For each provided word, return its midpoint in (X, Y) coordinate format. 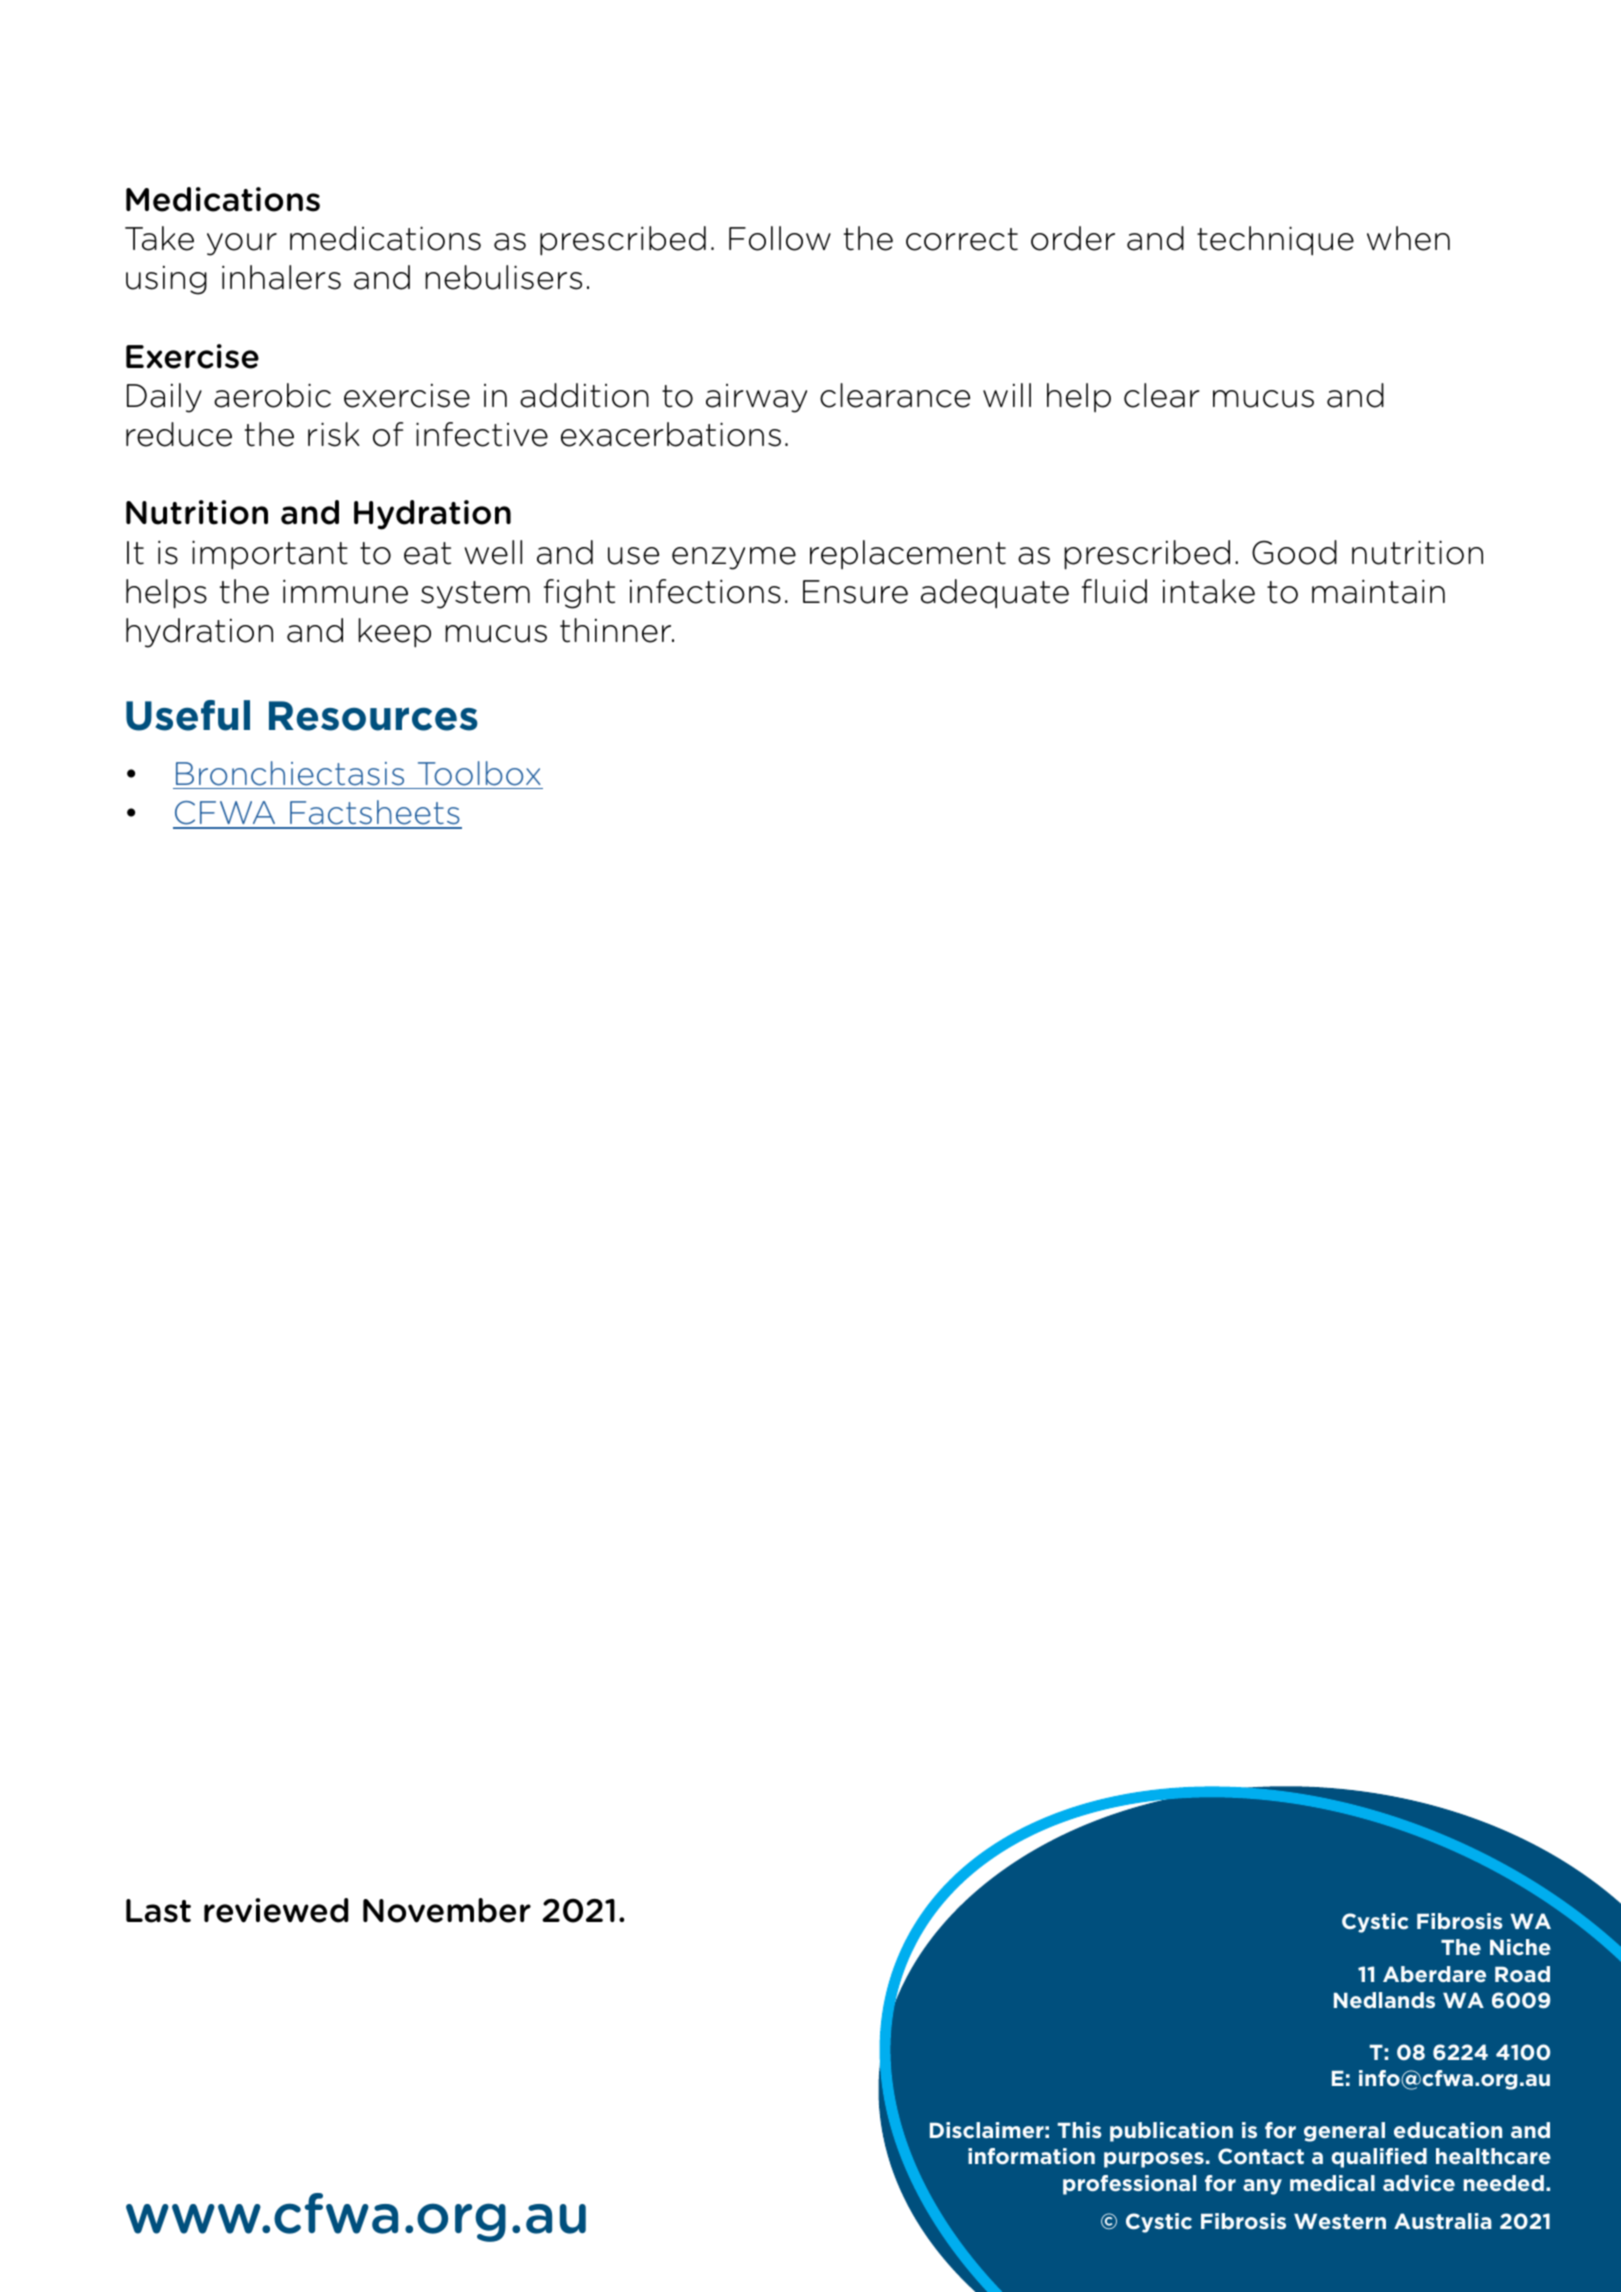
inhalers (281, 277)
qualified (1379, 2158)
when (1408, 238)
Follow (780, 238)
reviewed (276, 1910)
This (1080, 2130)
